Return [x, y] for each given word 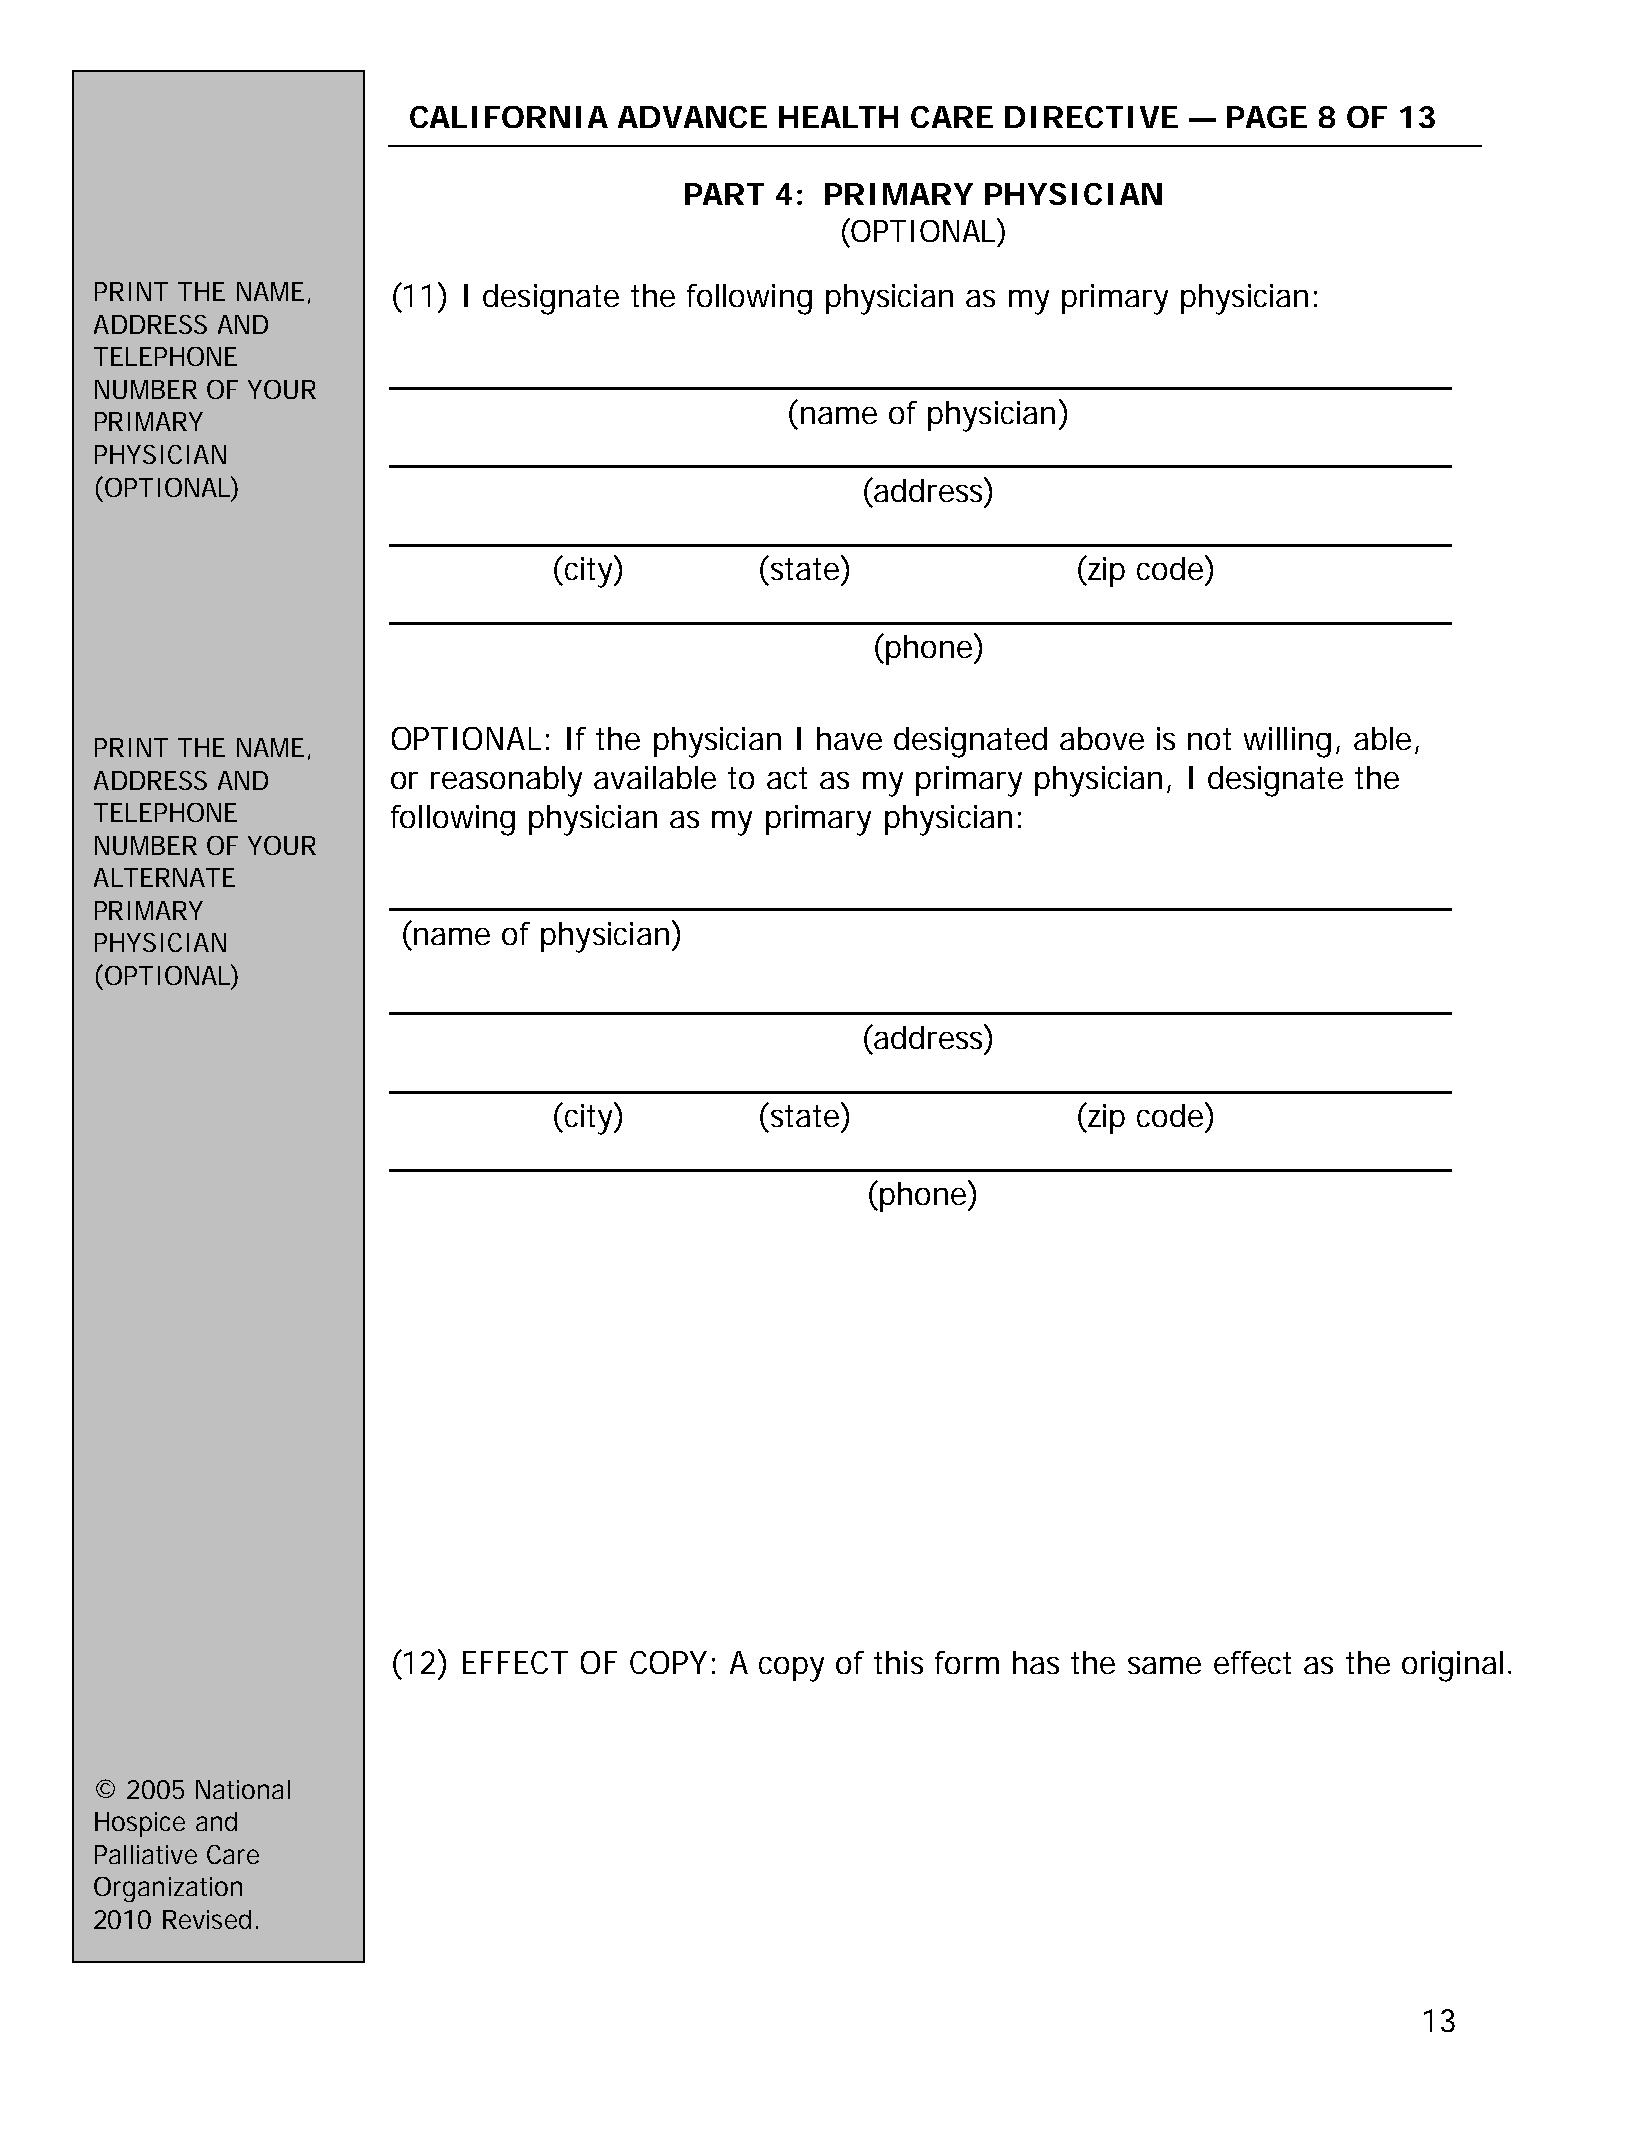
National [243, 1789]
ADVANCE [692, 117]
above [1102, 738]
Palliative [146, 1854]
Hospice [140, 1824]
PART [724, 194]
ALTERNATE [164, 877]
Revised [210, 1919]
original [1452, 1666]
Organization [168, 1889]
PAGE [1267, 117]
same [1164, 1665]
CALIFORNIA [509, 117]
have [849, 738]
